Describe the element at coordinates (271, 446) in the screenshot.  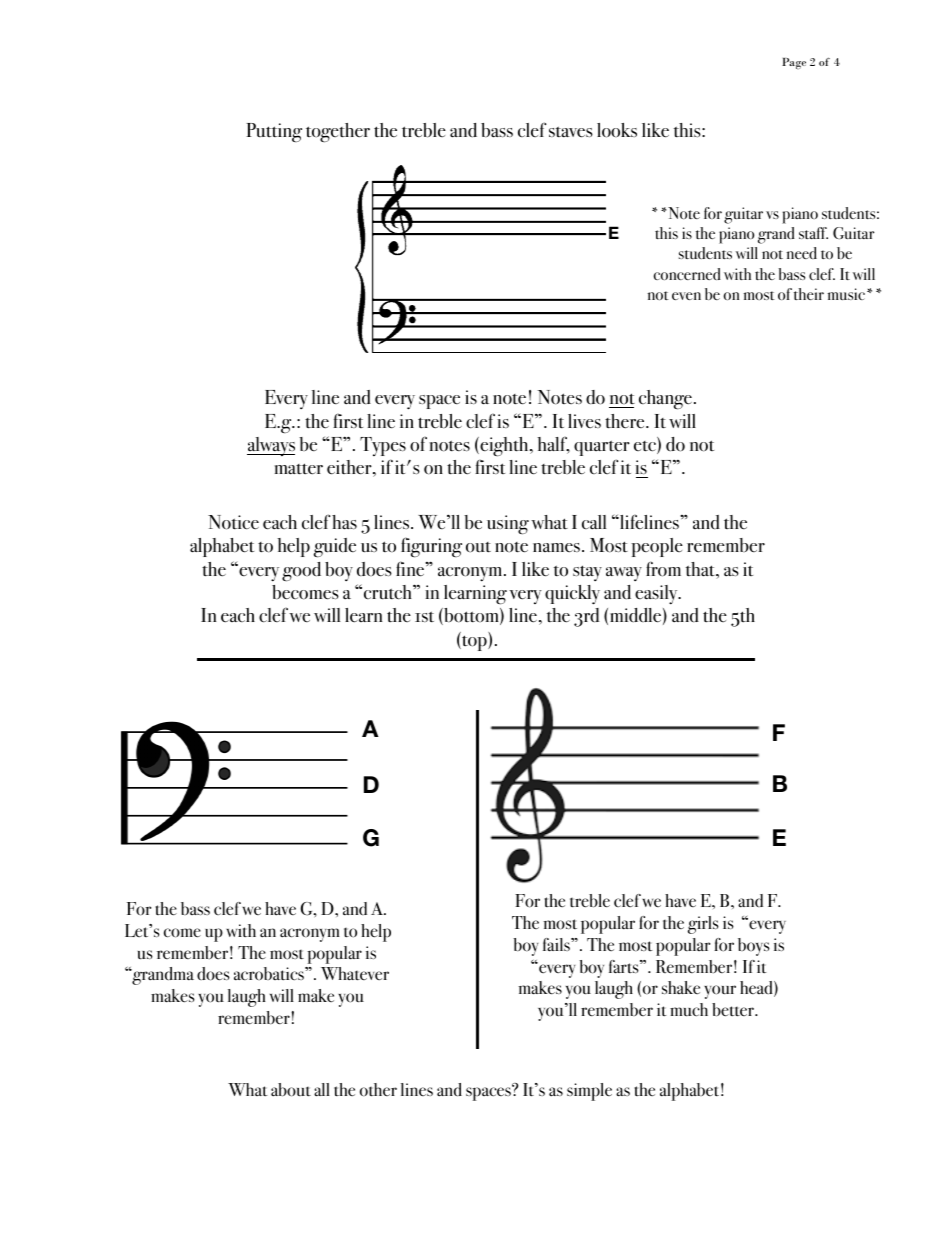
I see `always` at that location.
